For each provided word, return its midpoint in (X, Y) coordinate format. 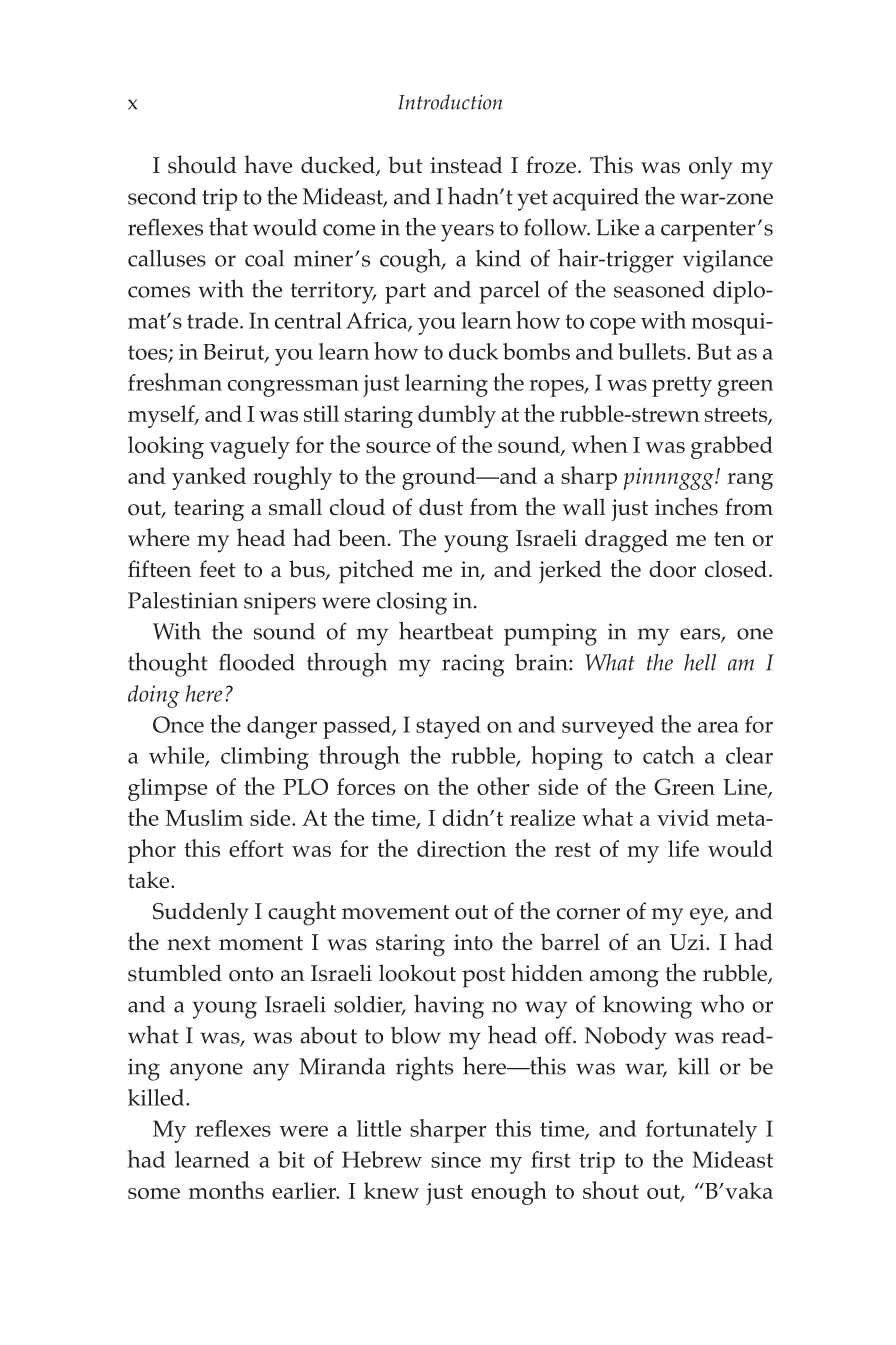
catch (669, 755)
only (711, 168)
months (226, 1190)
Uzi (688, 942)
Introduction (450, 102)
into (473, 942)
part (405, 293)
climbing (265, 758)
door (672, 569)
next (189, 943)
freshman (175, 382)
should (202, 164)
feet (217, 569)
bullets (653, 351)
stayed (448, 727)
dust (441, 507)
